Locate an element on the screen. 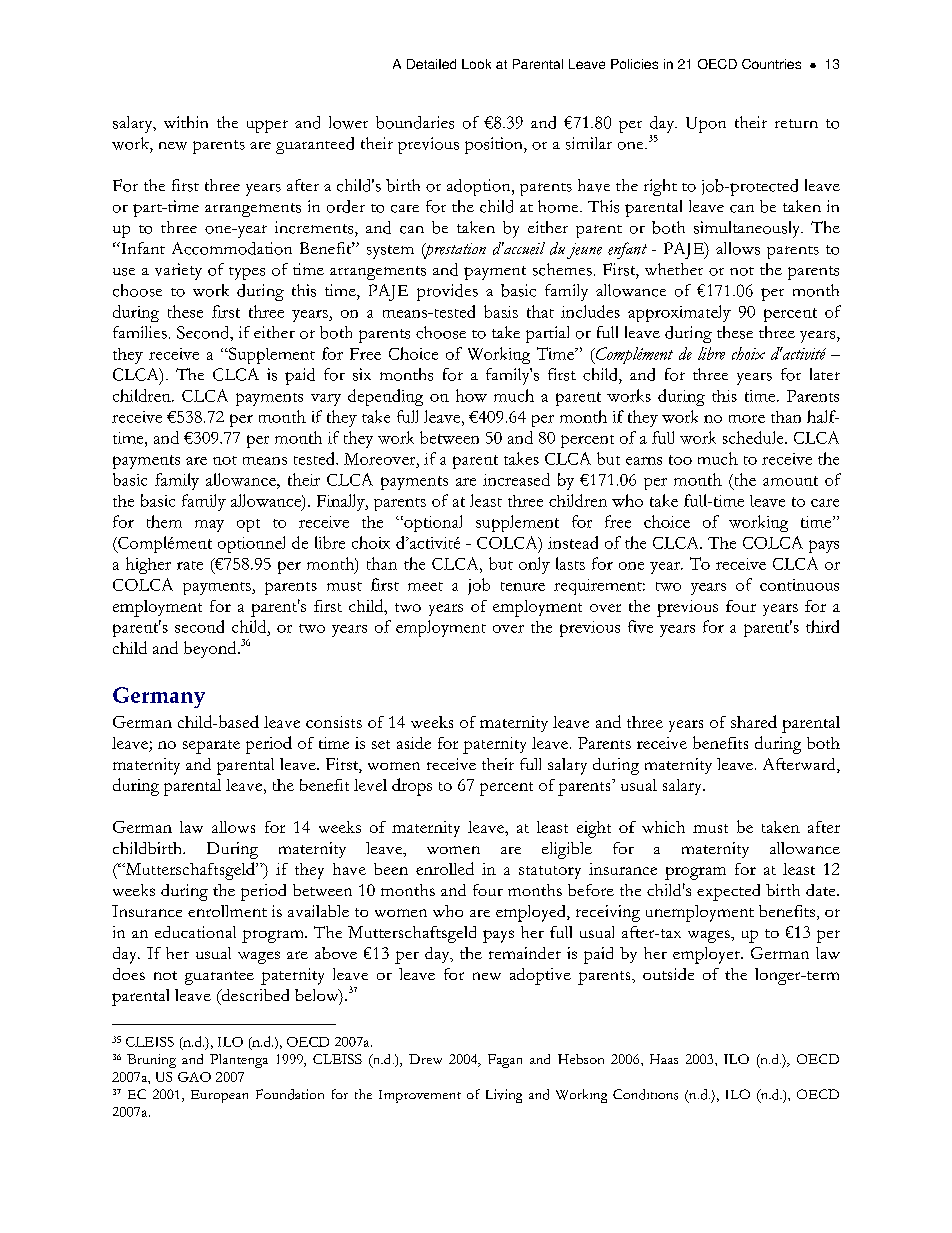 This screenshot has width=952, height=1233. provides is located at coordinates (447, 292).
